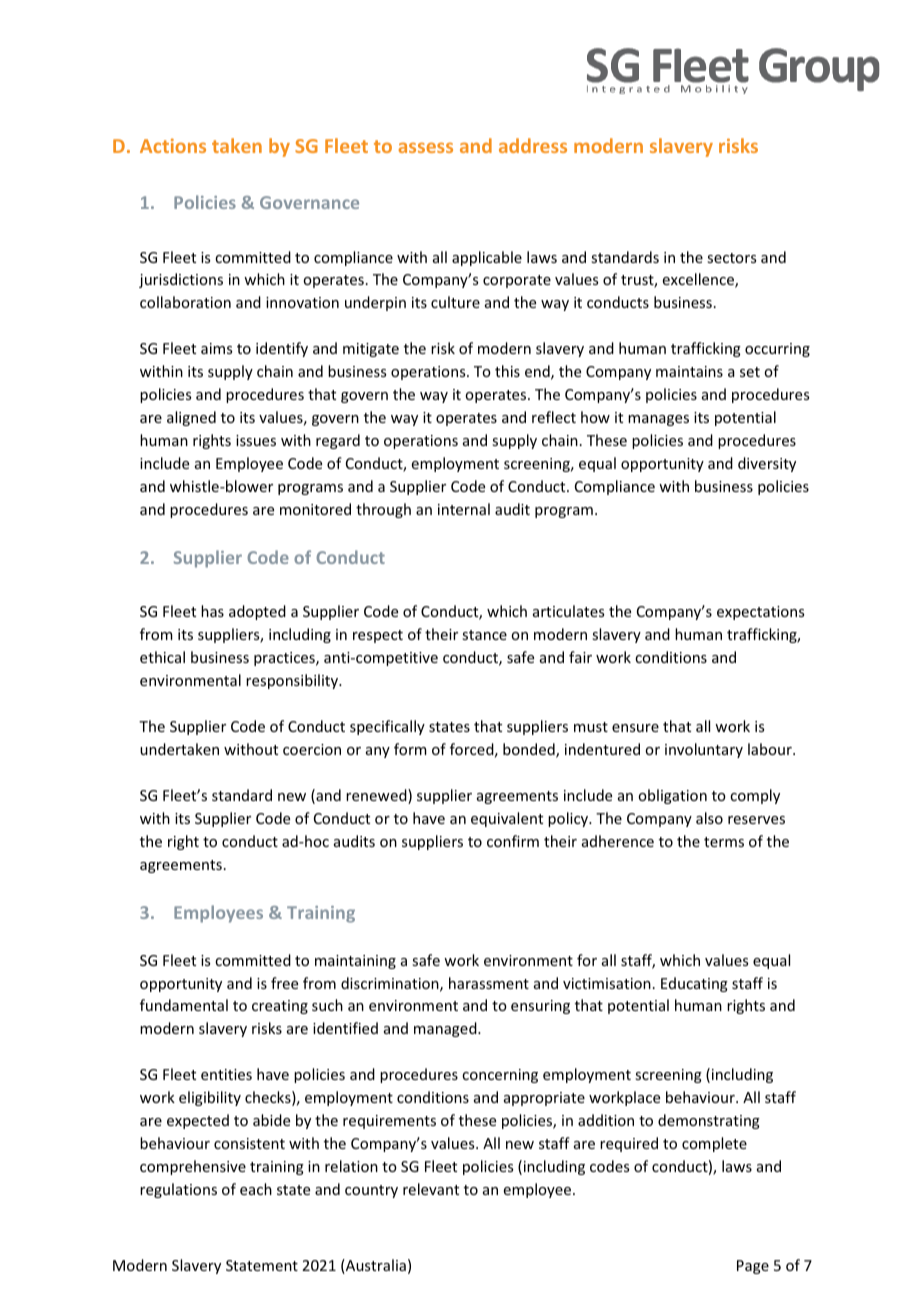 This image has height=1308, width=924. Describe the element at coordinates (731, 258) in the image. I see `sectors` at that location.
